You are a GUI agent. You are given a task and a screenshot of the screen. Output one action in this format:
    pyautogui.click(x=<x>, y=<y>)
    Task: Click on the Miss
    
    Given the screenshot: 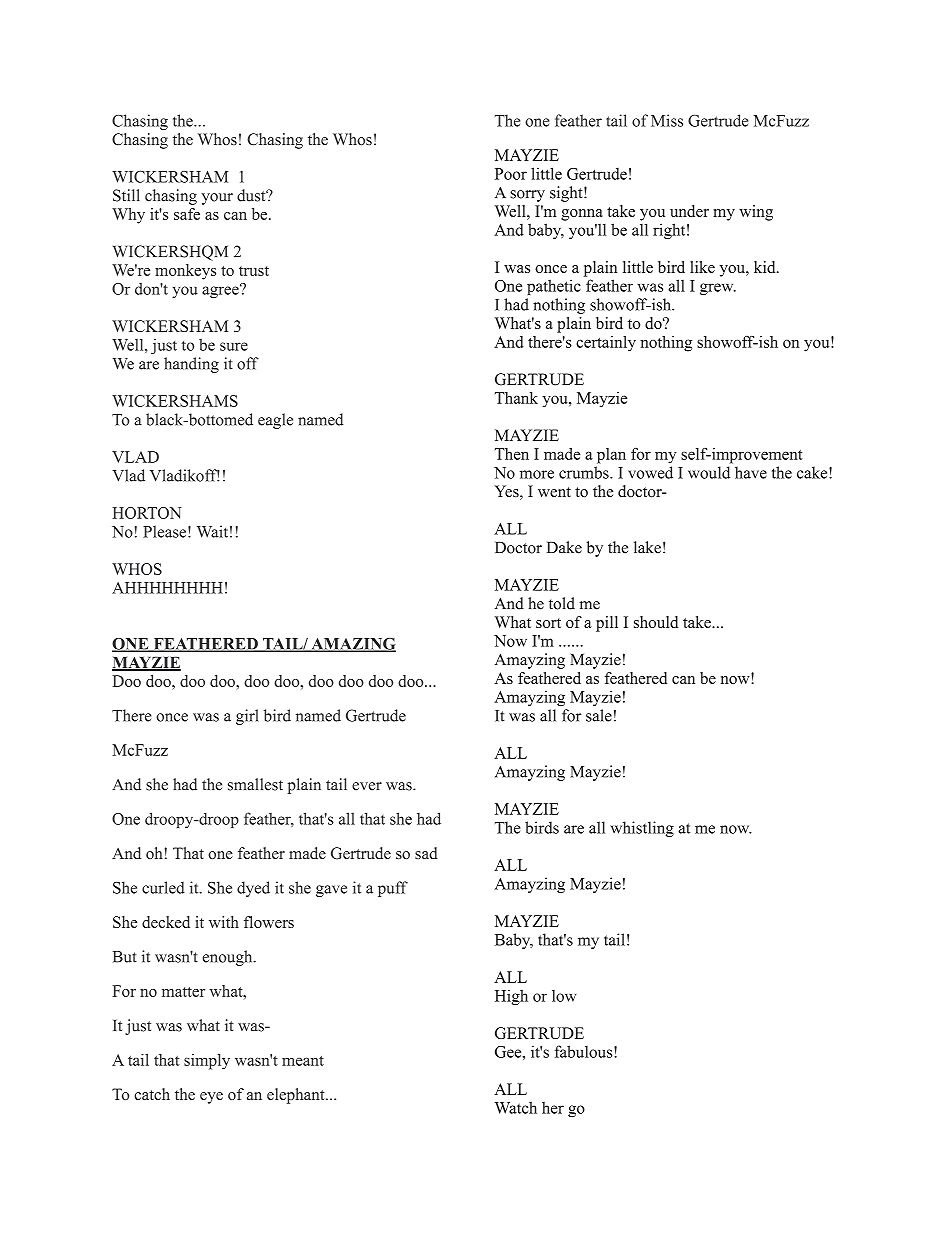 What is the action you would take?
    pyautogui.click(x=667, y=120)
